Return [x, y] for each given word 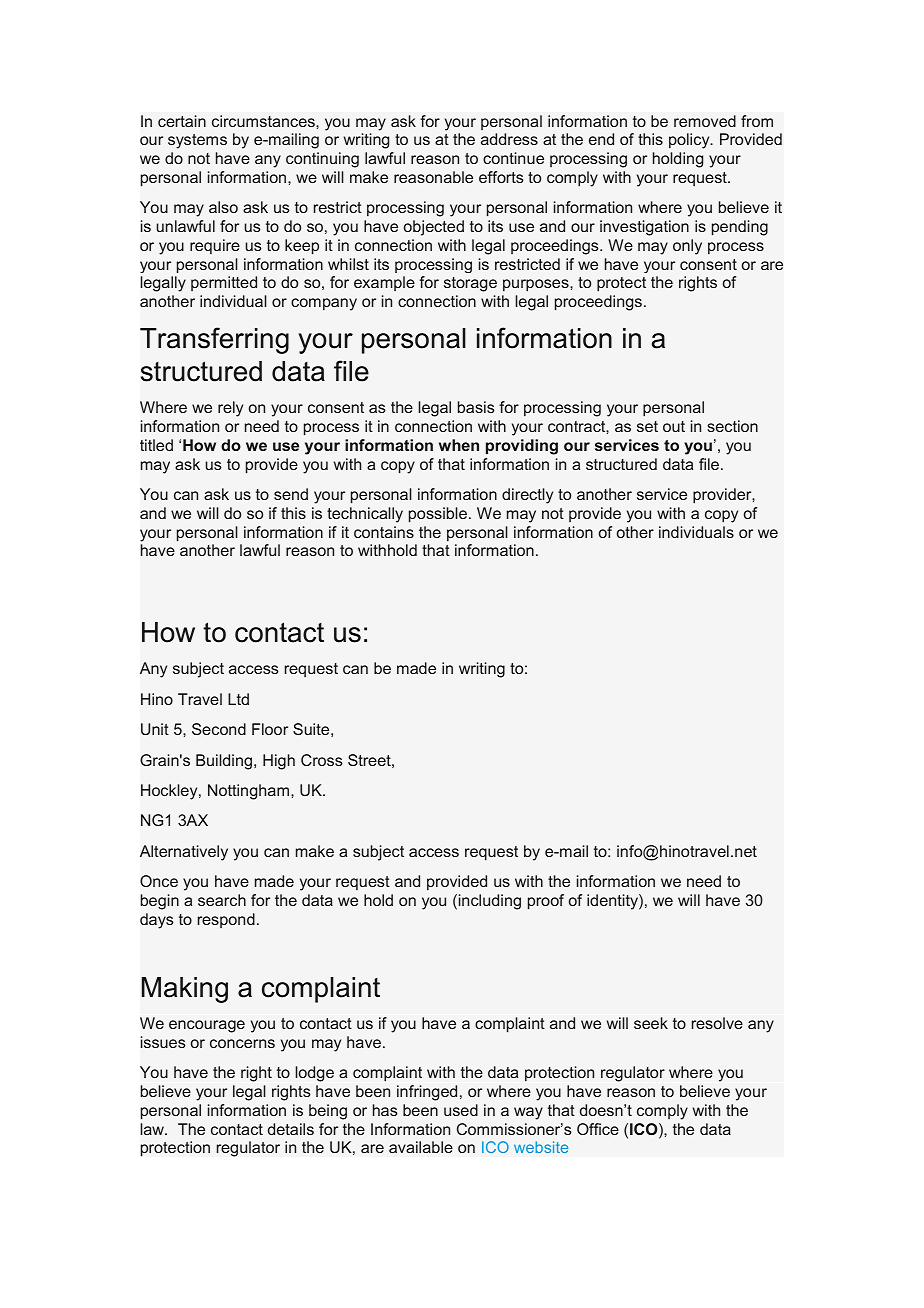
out [674, 426]
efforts [501, 177]
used [461, 1110]
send [291, 494]
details [291, 1129]
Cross [322, 760]
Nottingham [248, 792]
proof [546, 902]
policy [690, 141]
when [459, 445]
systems [197, 141]
